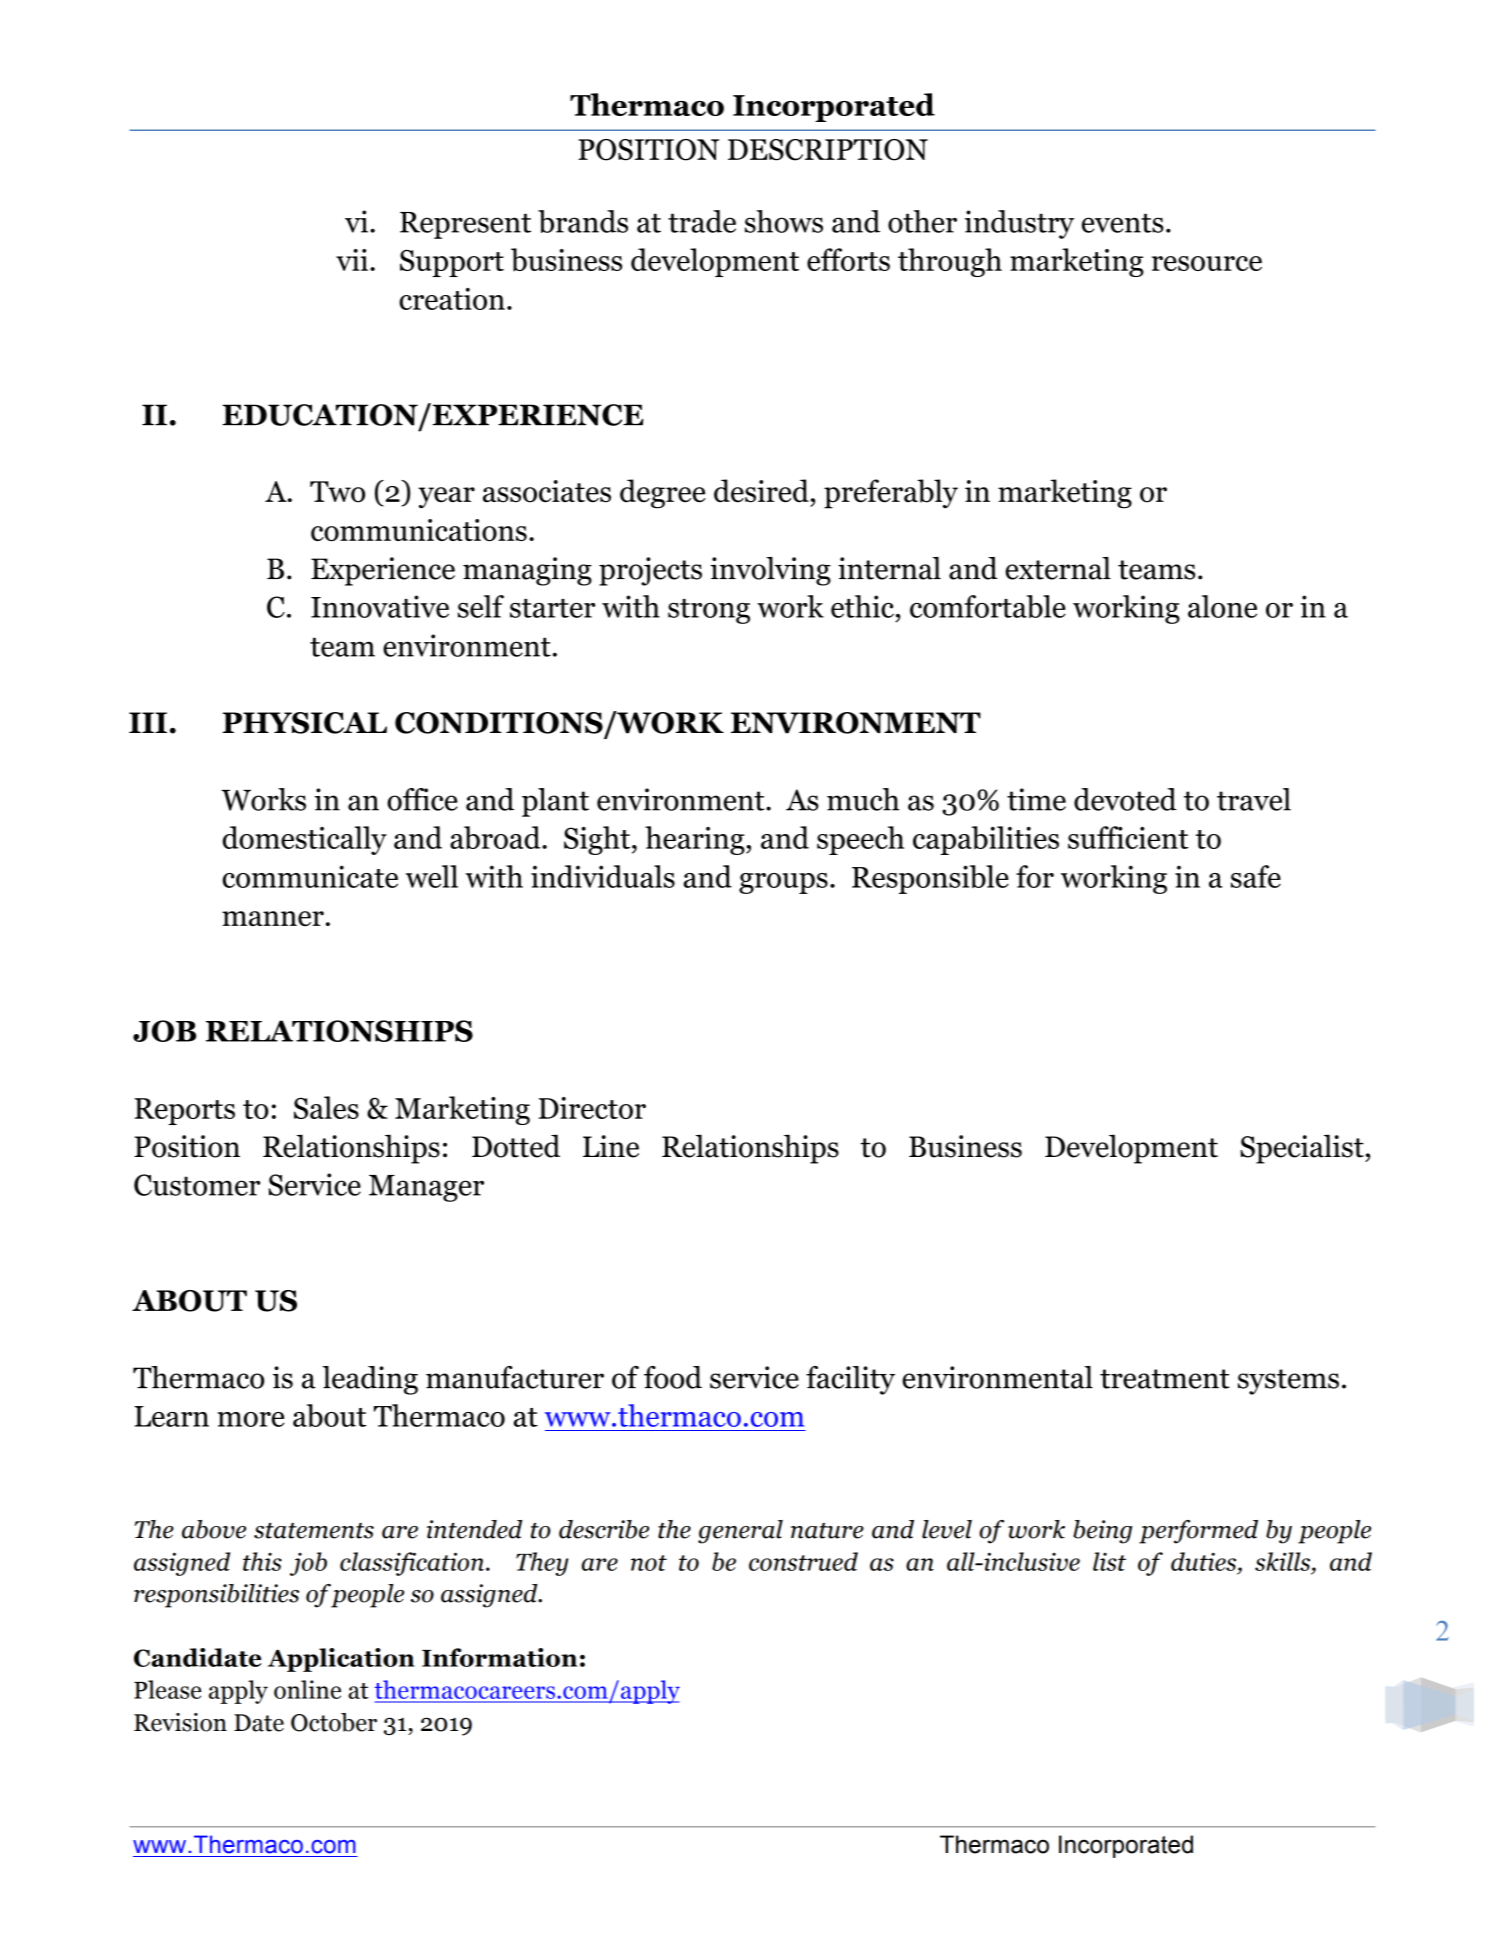 The height and width of the page is (1946, 1504). Describe the element at coordinates (352, 260) in the page. I see `vii` at that location.
